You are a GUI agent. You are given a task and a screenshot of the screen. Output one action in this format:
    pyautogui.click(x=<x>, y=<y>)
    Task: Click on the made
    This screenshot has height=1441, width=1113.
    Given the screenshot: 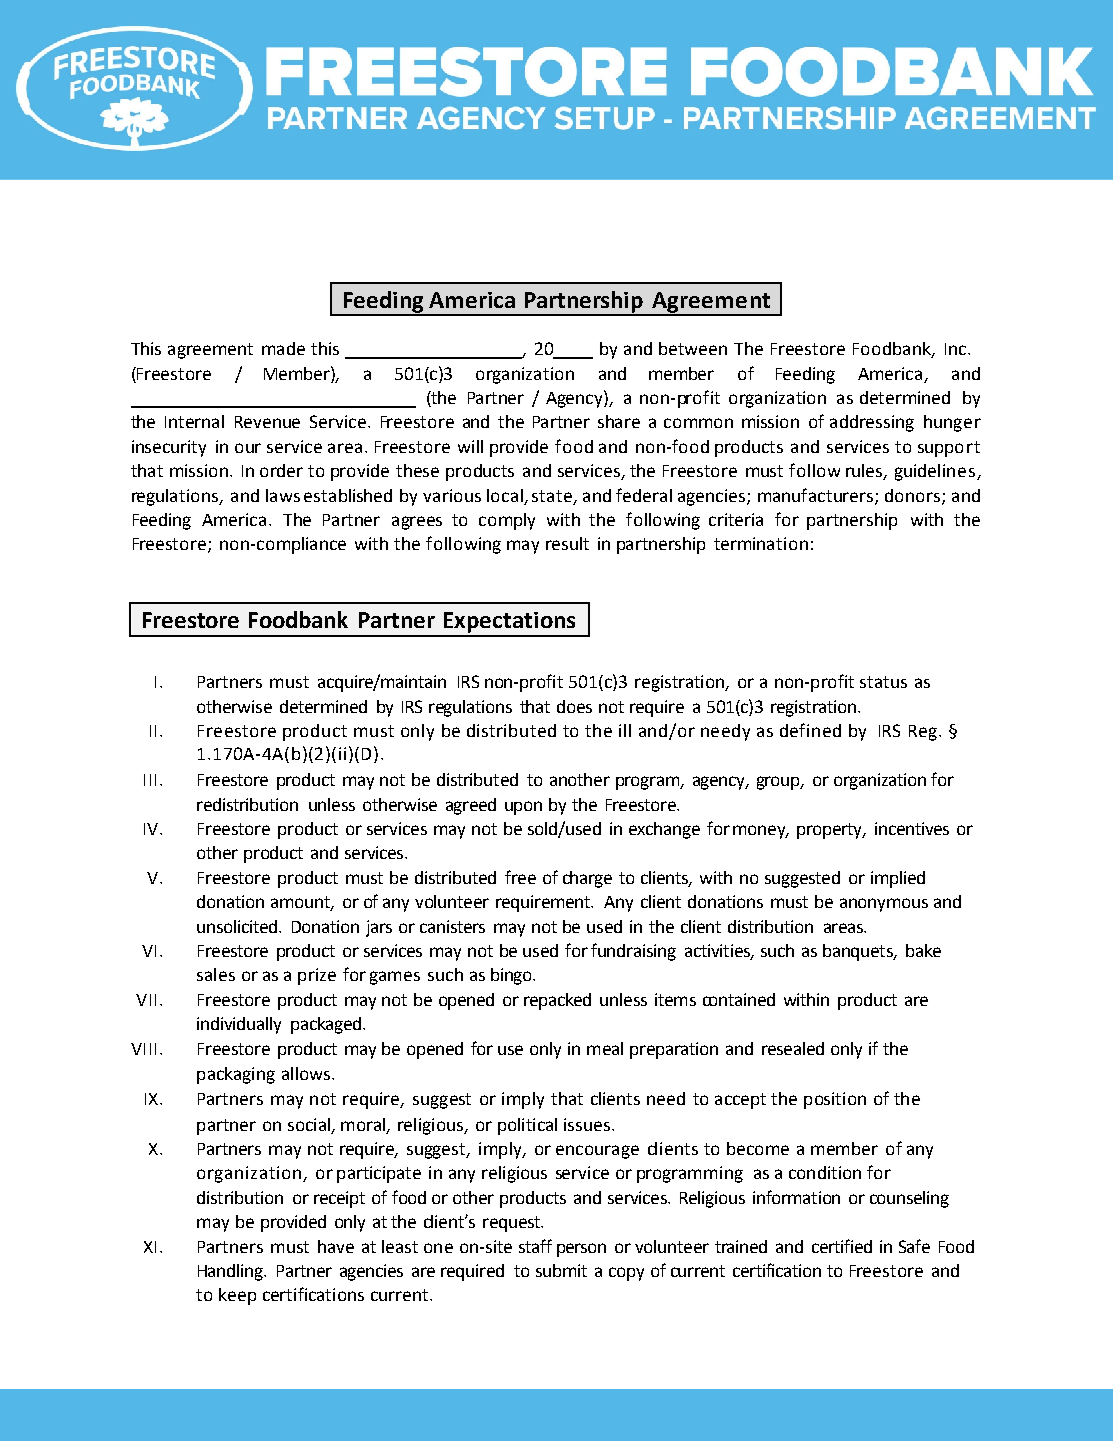 What is the action you would take?
    pyautogui.click(x=283, y=348)
